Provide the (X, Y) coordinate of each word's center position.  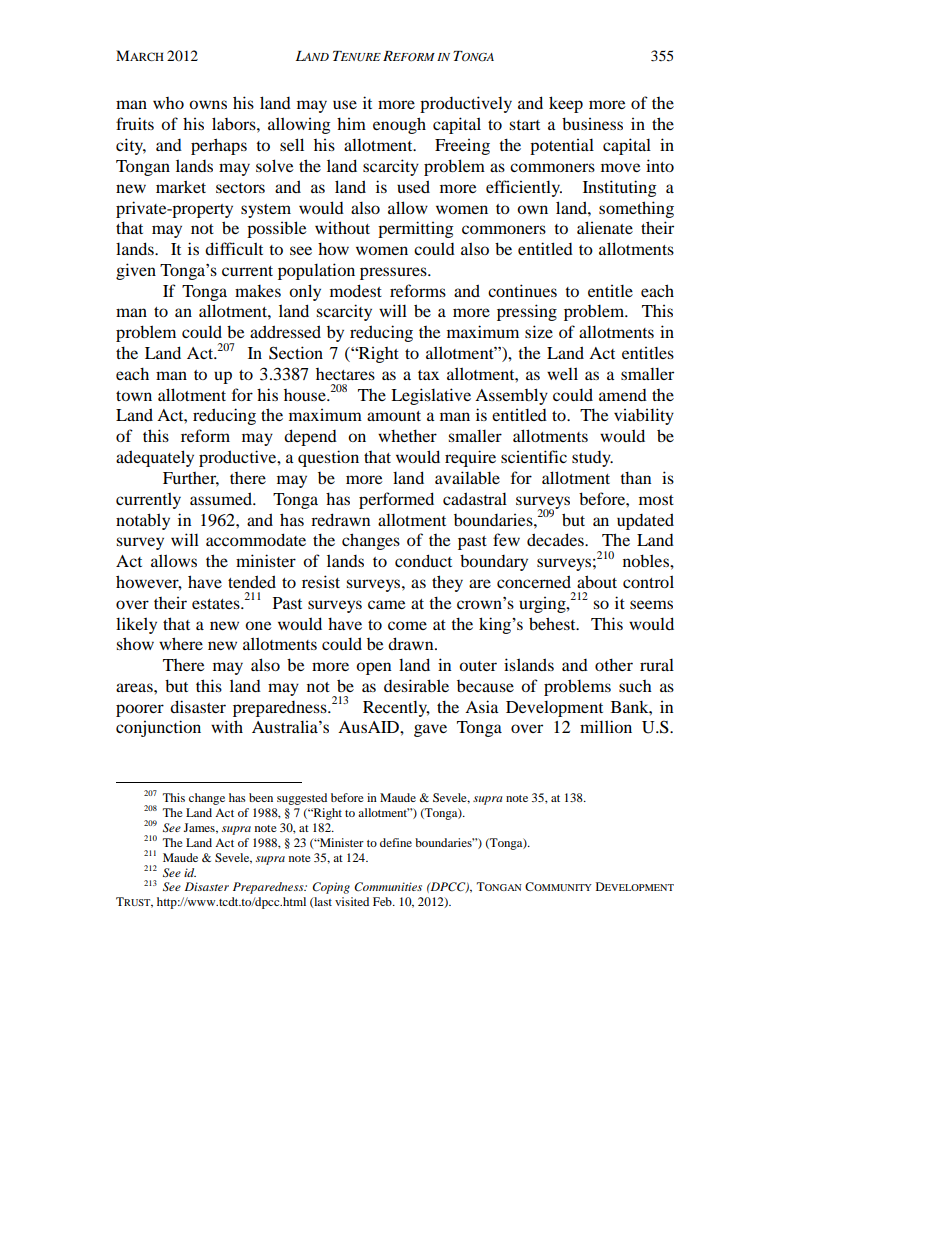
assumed (222, 498)
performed (396, 500)
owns (208, 104)
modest (356, 290)
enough (399, 125)
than (635, 477)
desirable (416, 685)
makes (258, 291)
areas (135, 687)
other (614, 664)
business (592, 123)
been (261, 797)
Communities (388, 887)
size (539, 331)
